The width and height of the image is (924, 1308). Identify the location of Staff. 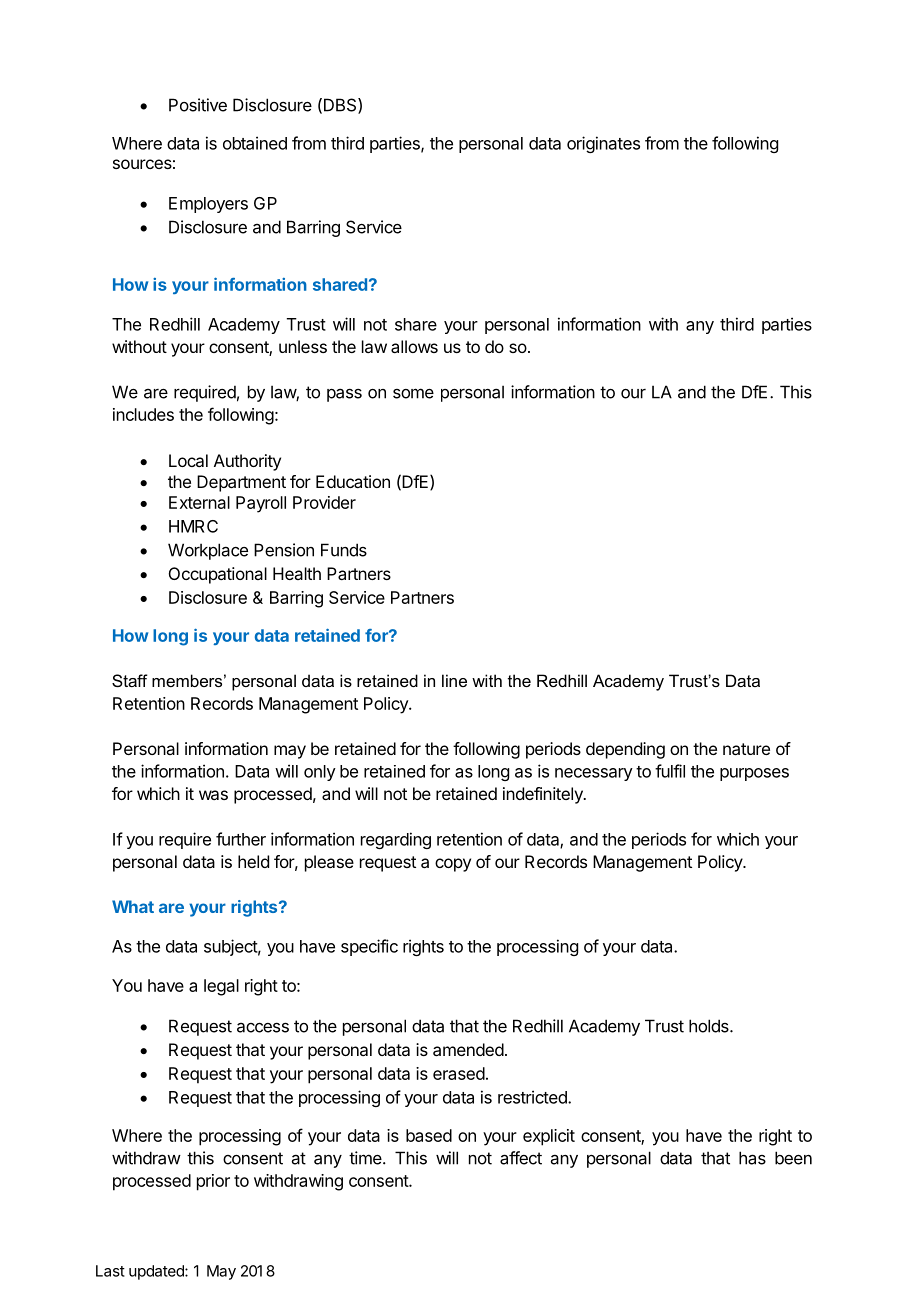
(130, 680).
